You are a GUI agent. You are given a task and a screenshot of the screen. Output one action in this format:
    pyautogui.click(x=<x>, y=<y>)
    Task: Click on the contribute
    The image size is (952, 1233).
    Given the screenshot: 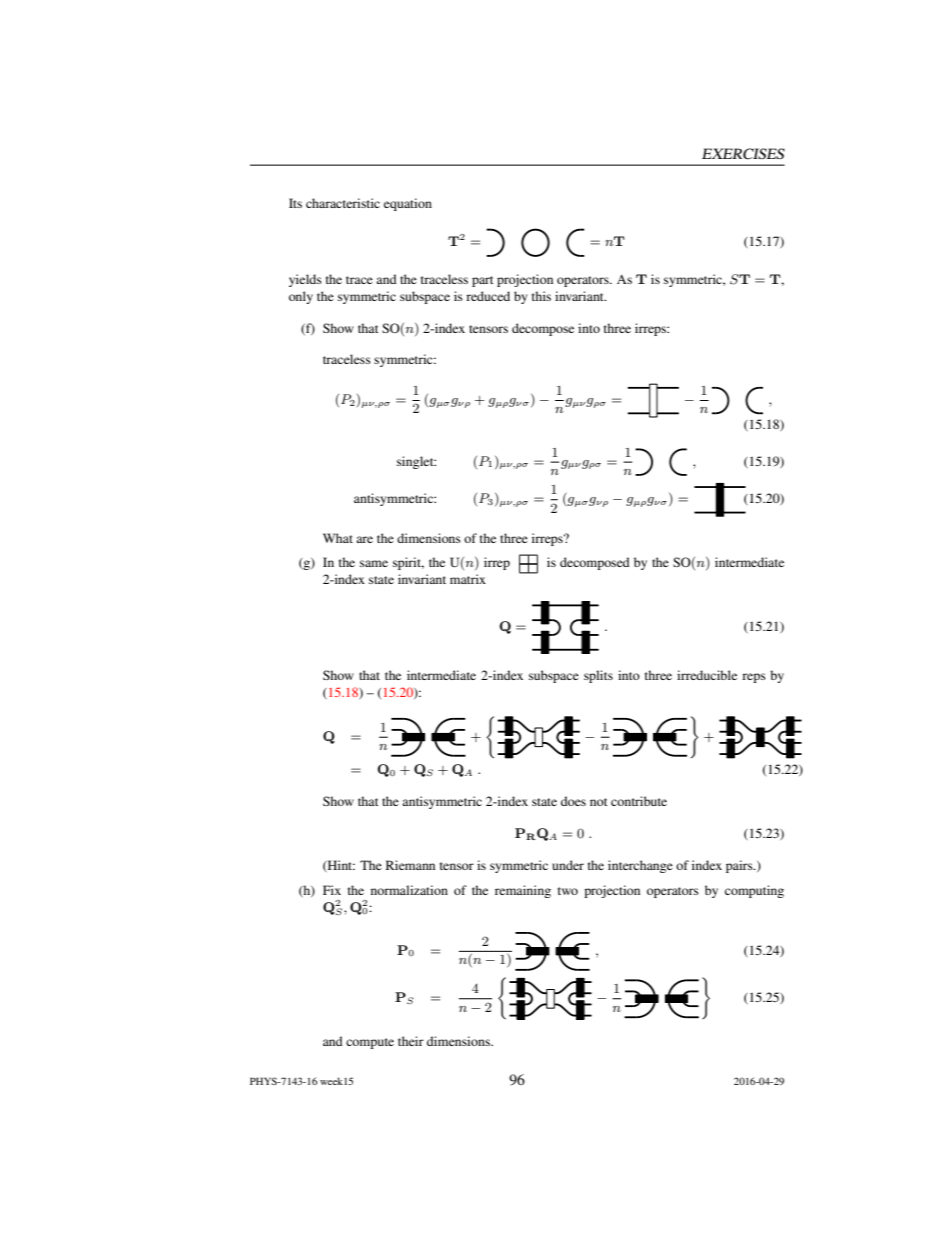 What is the action you would take?
    pyautogui.click(x=639, y=801)
